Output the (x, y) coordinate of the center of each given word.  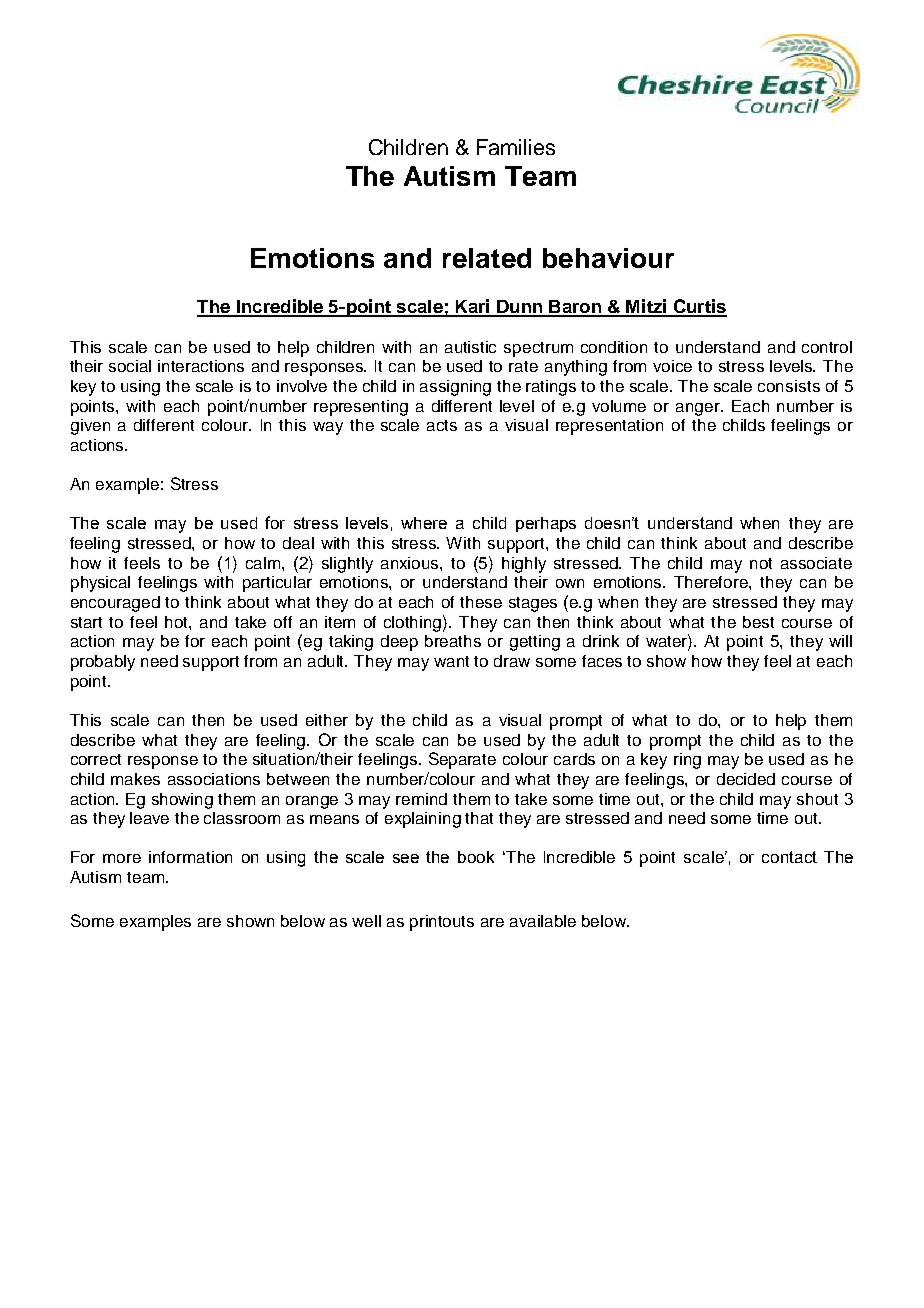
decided (746, 779)
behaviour (608, 258)
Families (516, 147)
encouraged (115, 604)
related (487, 258)
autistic (470, 347)
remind (421, 799)
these (481, 602)
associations (214, 779)
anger (699, 409)
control (827, 347)
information (190, 857)
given (90, 427)
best (758, 622)
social (130, 366)
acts (442, 425)
